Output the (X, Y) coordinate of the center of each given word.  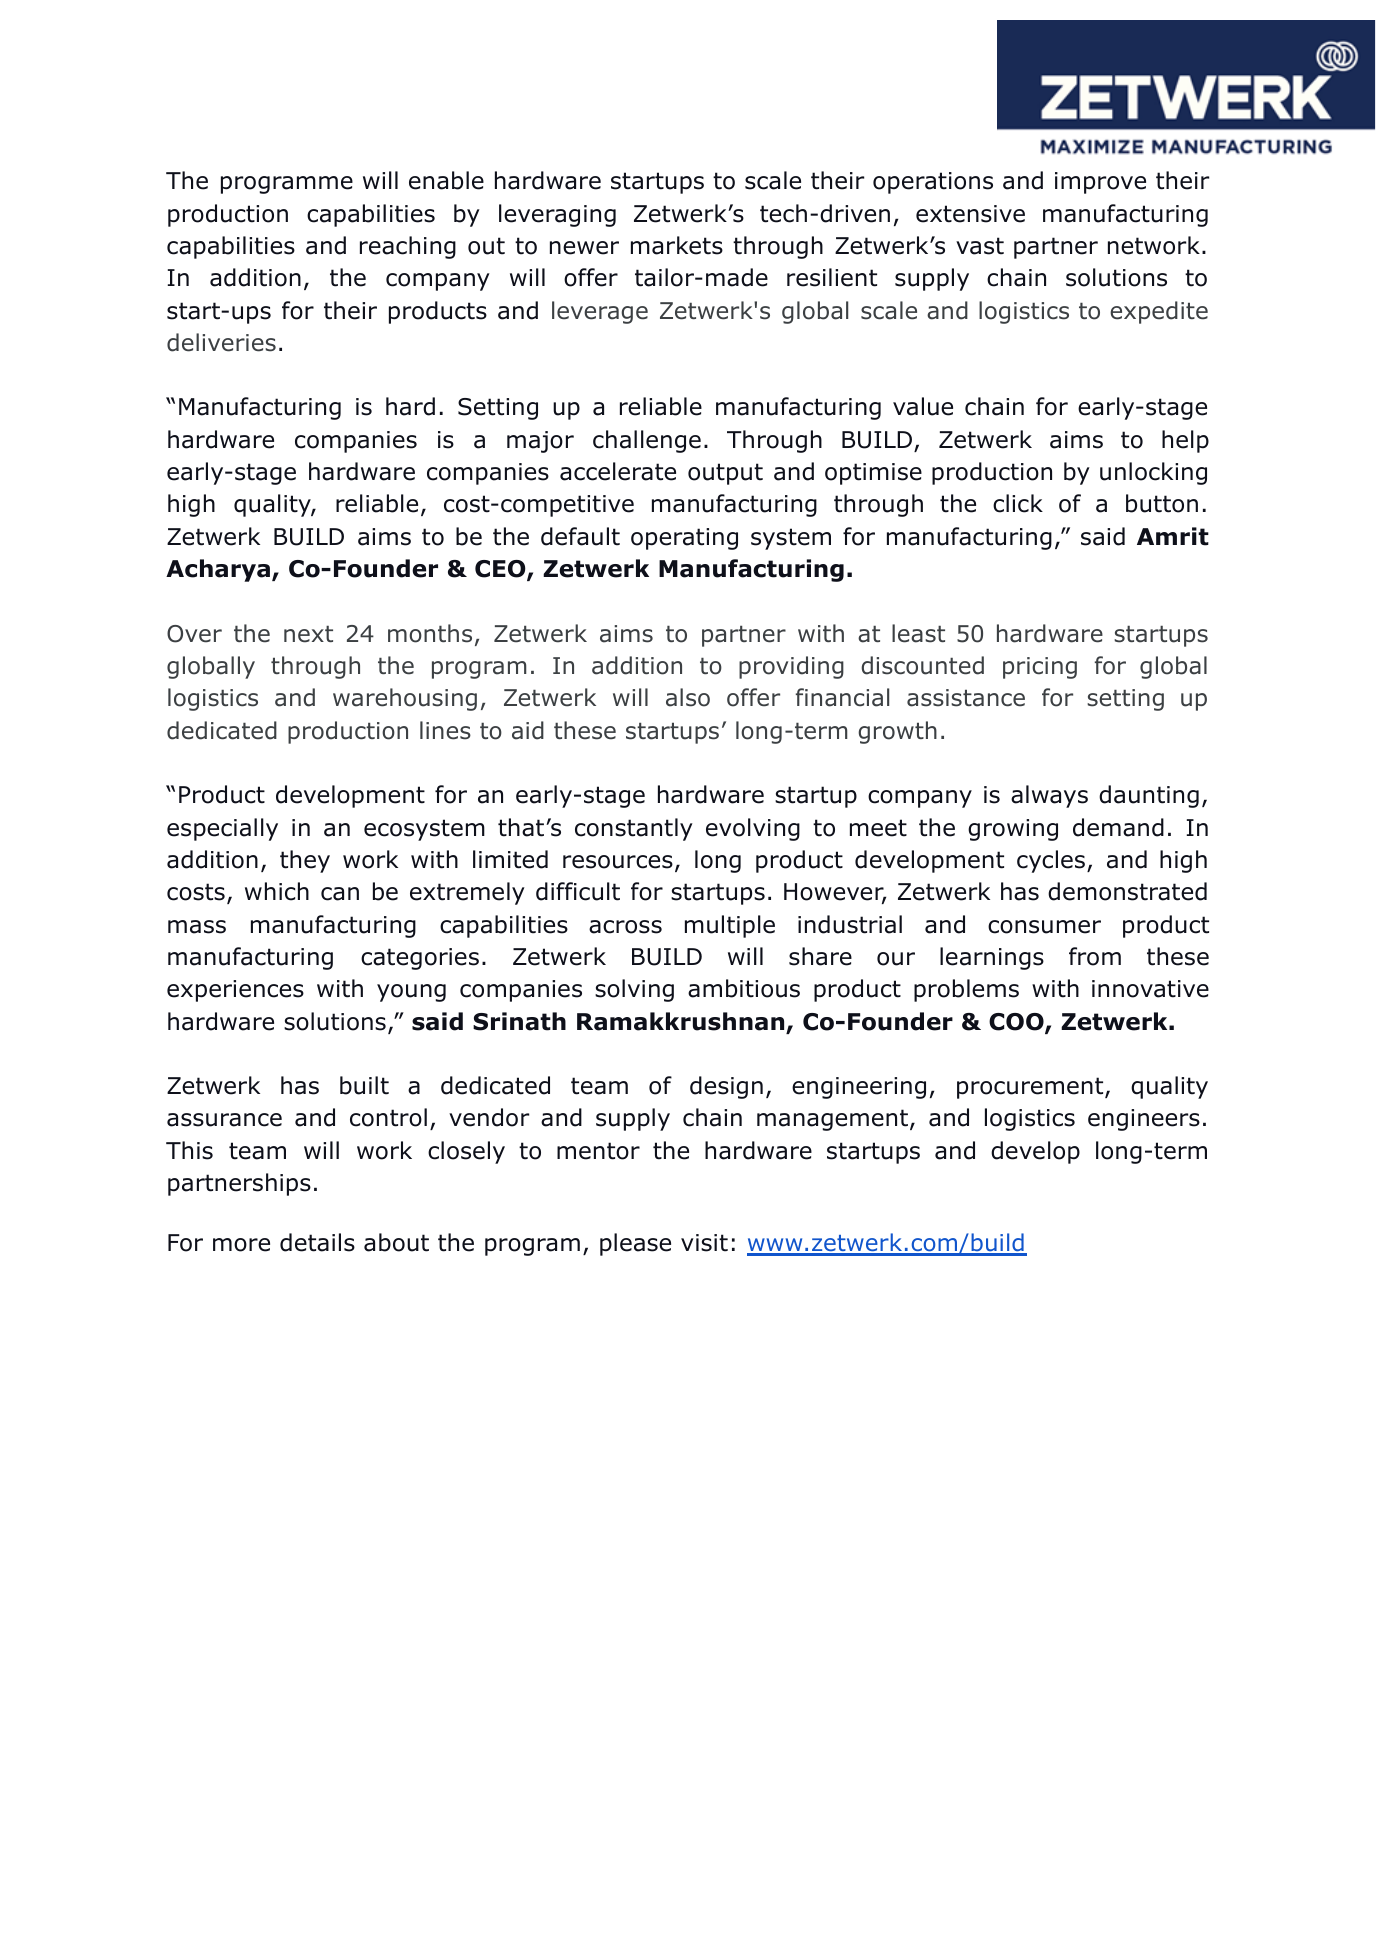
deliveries (221, 342)
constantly (634, 829)
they (305, 861)
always (1049, 796)
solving (634, 990)
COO (1017, 1023)
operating (684, 539)
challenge (647, 441)
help (1185, 441)
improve (1100, 183)
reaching (408, 247)
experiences (235, 991)
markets (677, 245)
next (308, 634)
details (317, 1242)
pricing (1040, 668)
